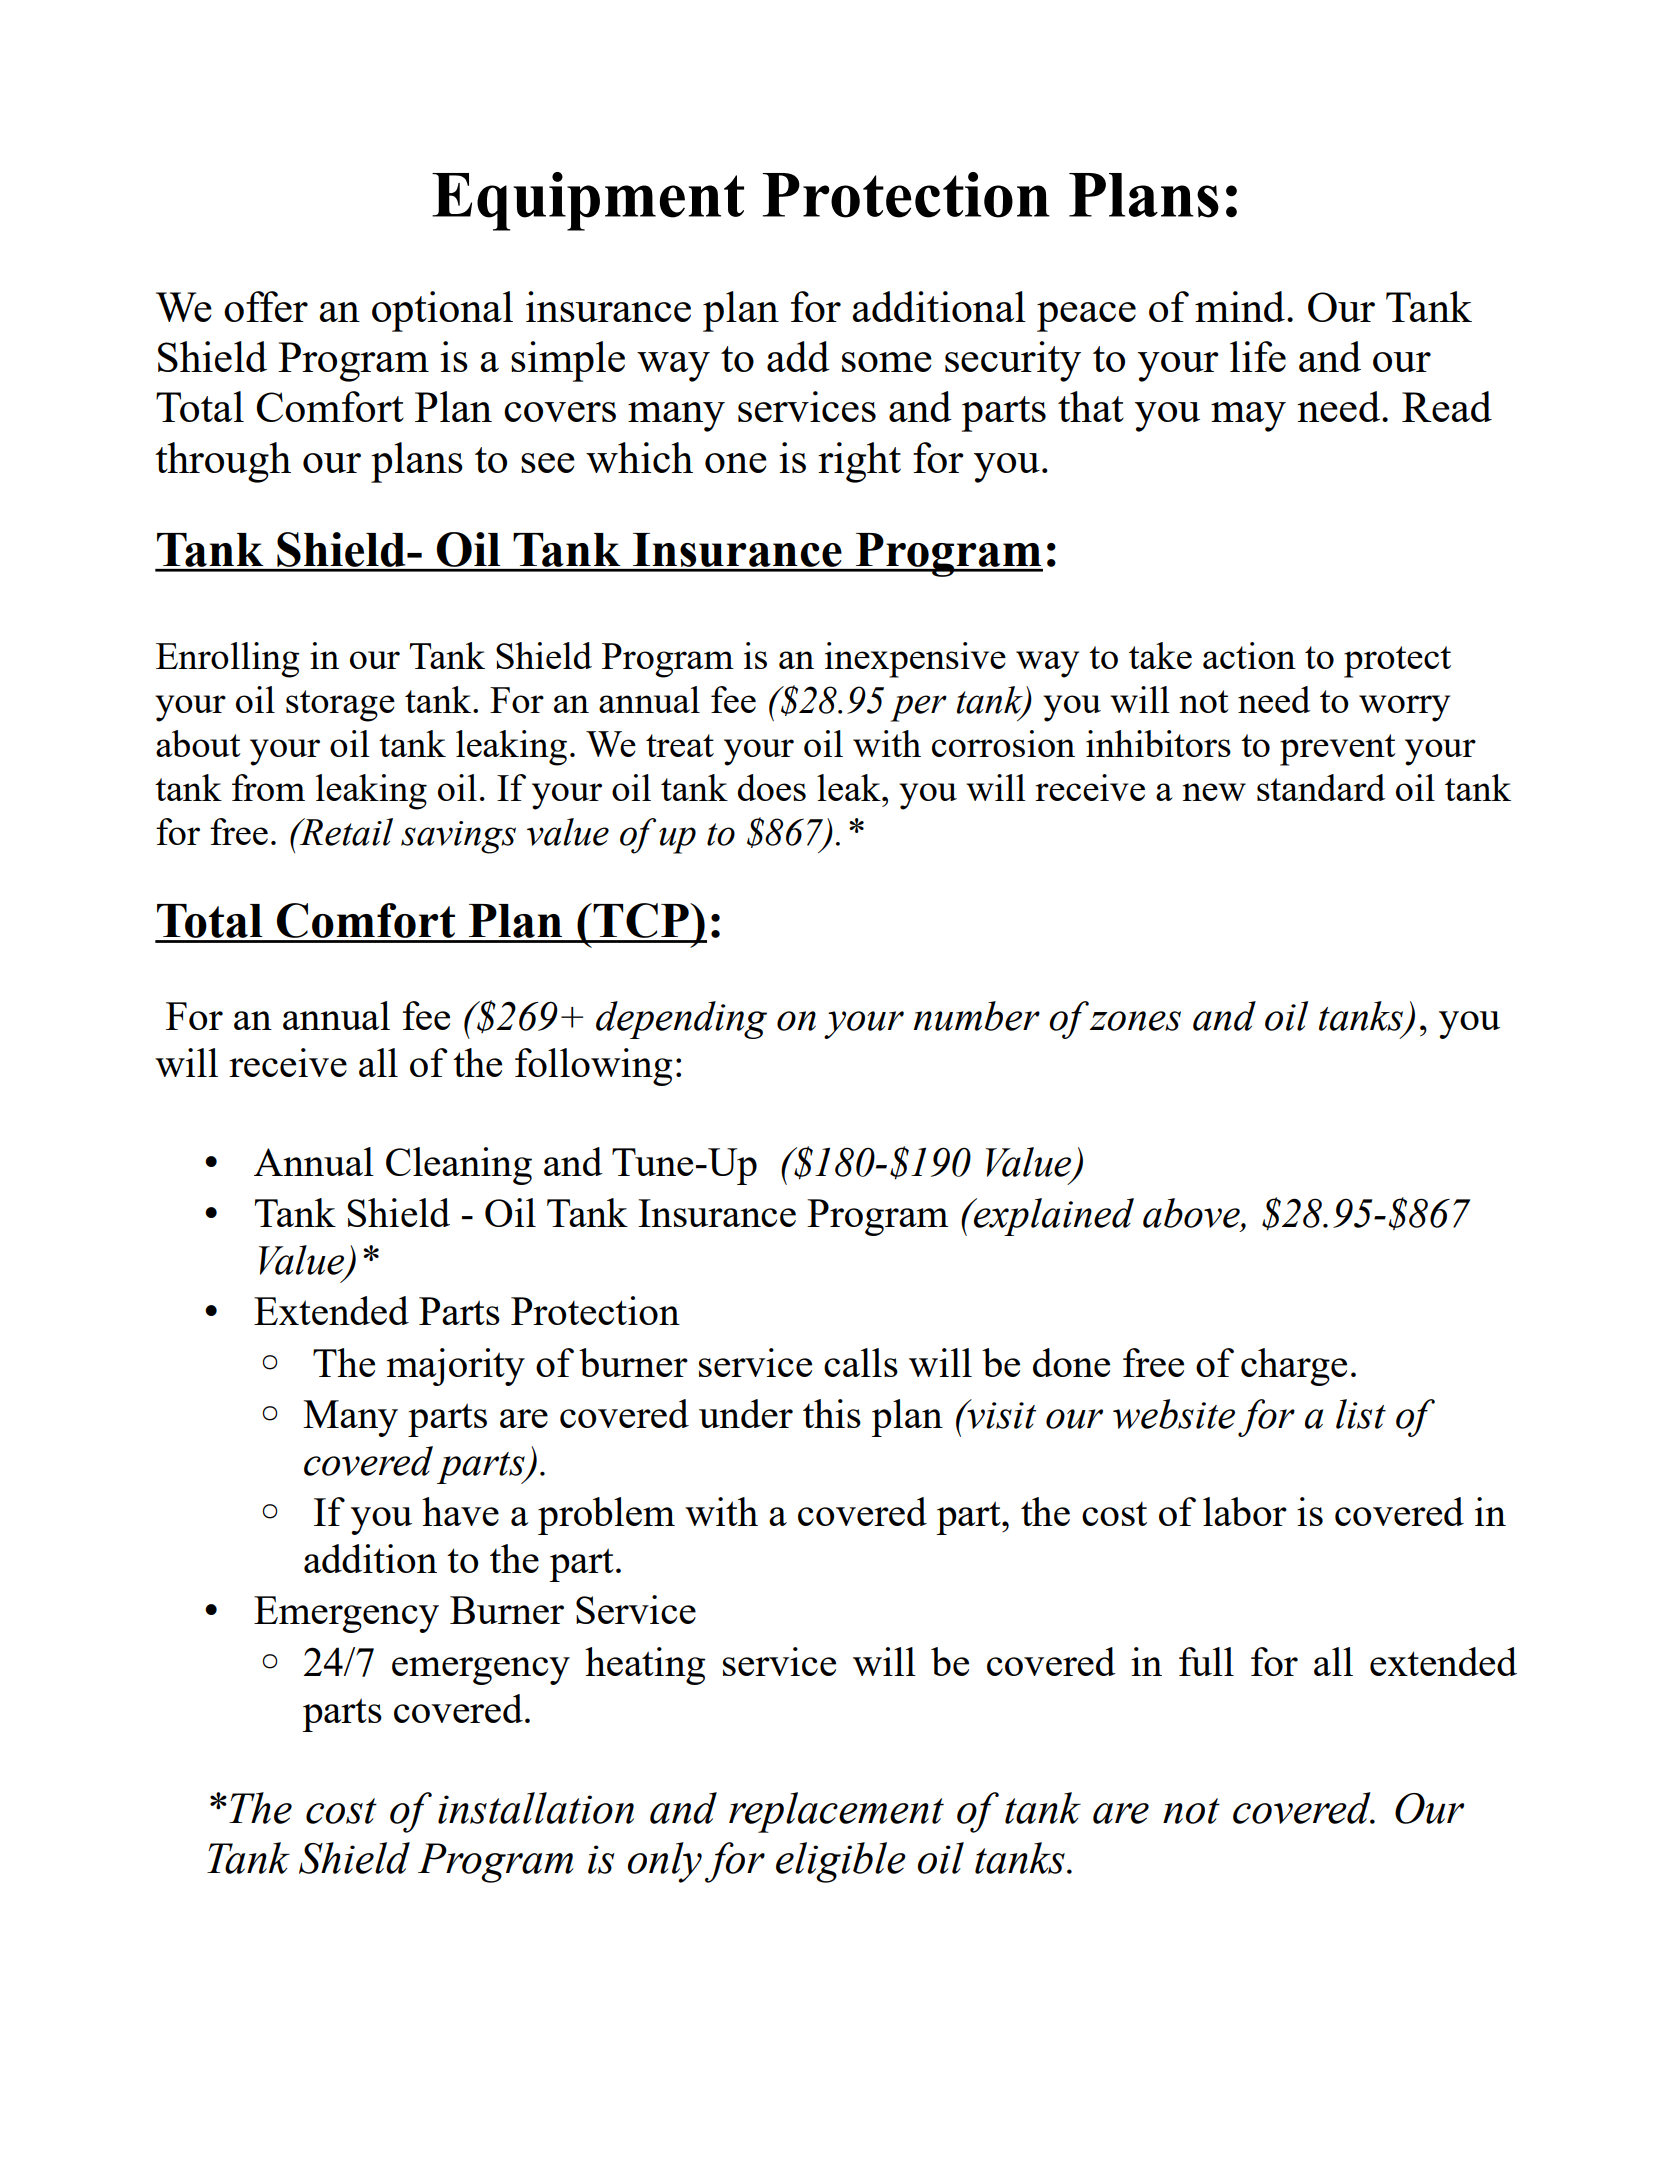 This document has width=1674, height=2167. I want to click on Enrolling, so click(228, 660).
